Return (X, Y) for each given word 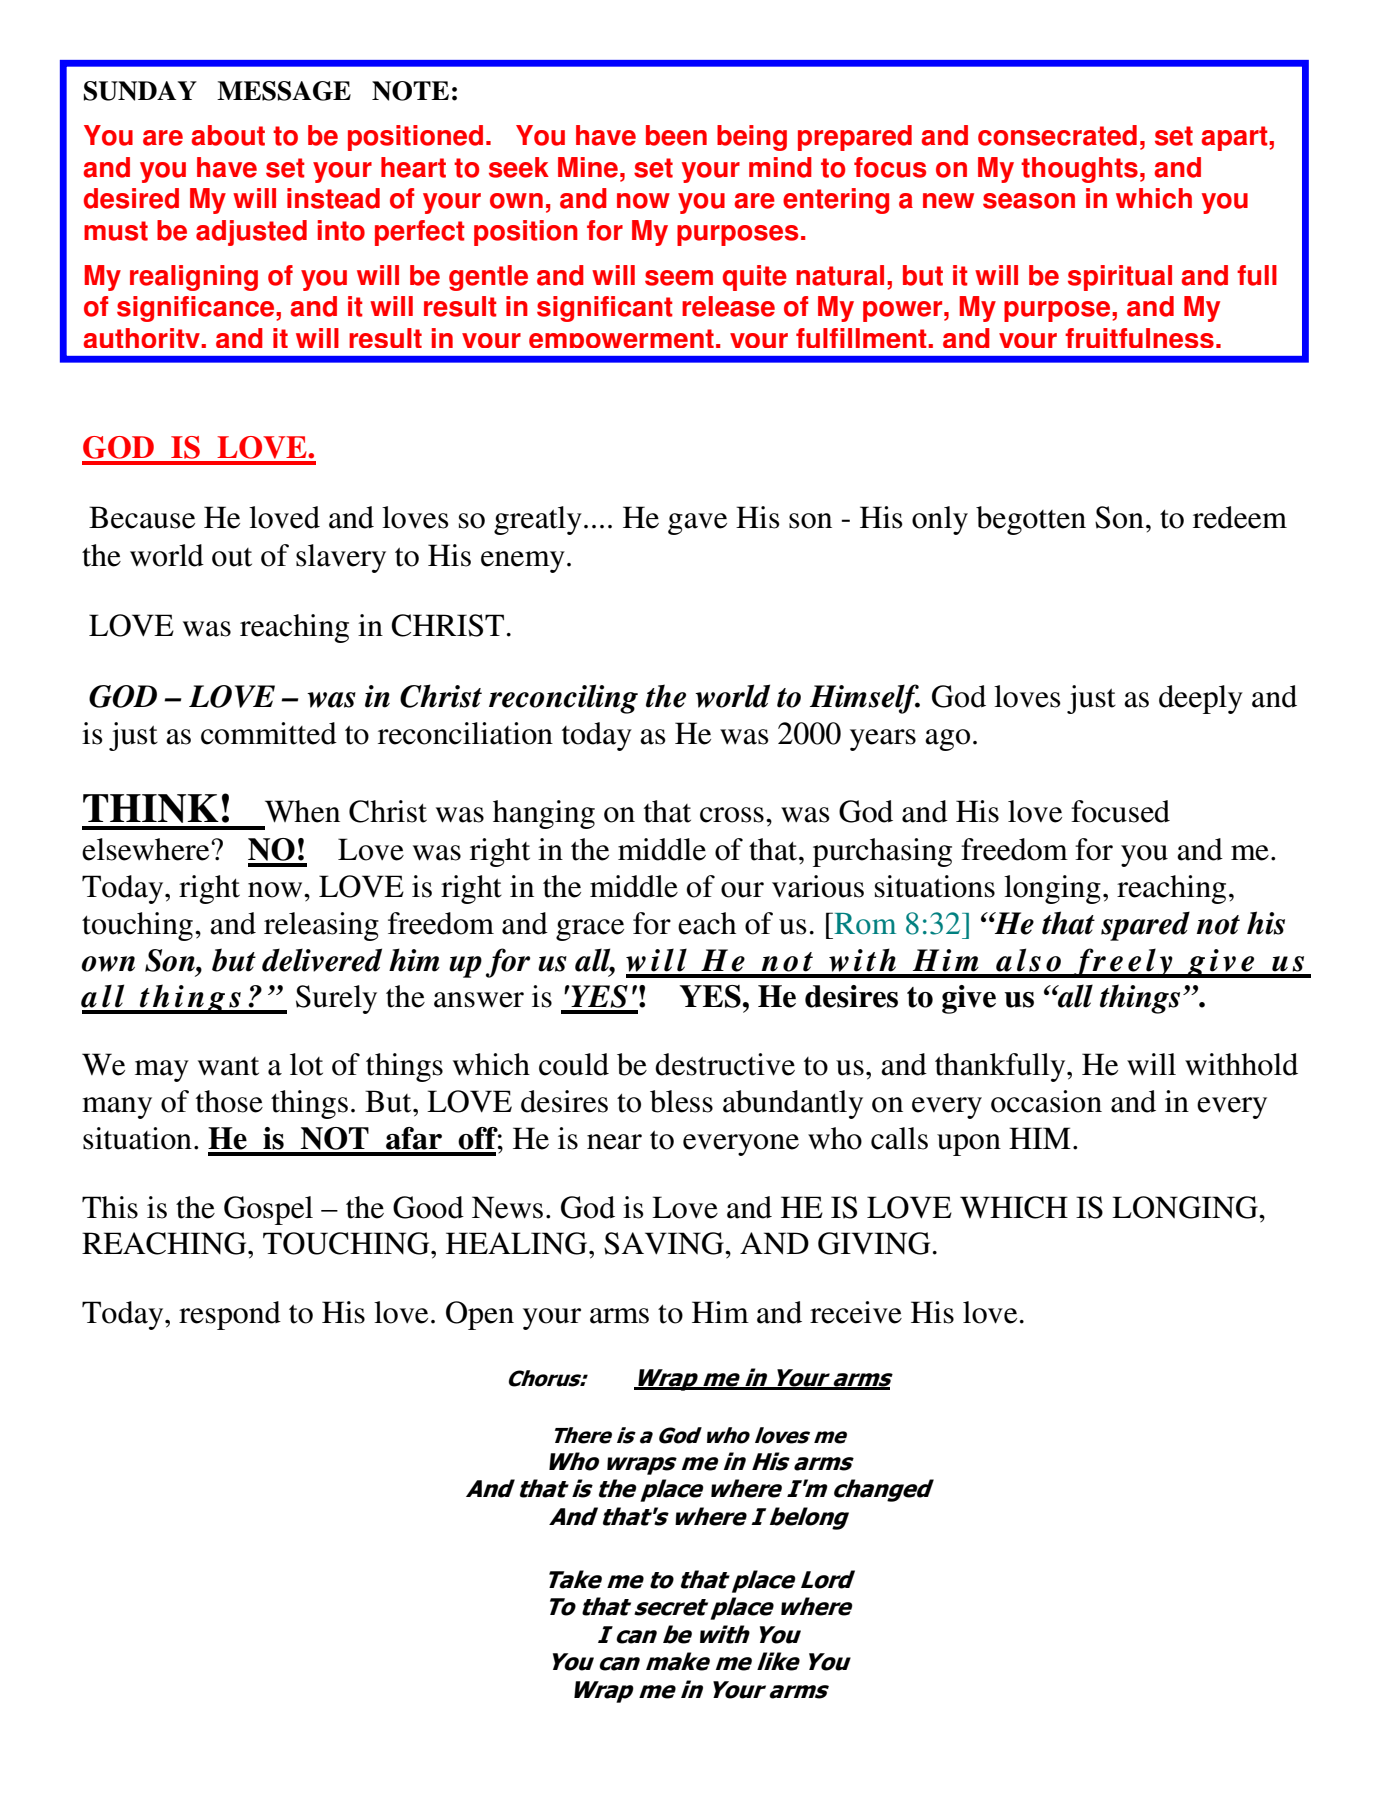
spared (1145, 926)
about (228, 135)
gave (697, 524)
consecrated (1057, 135)
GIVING (874, 1243)
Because (142, 517)
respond (230, 1315)
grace (590, 930)
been (676, 135)
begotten (1031, 520)
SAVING (665, 1243)
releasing (321, 926)
